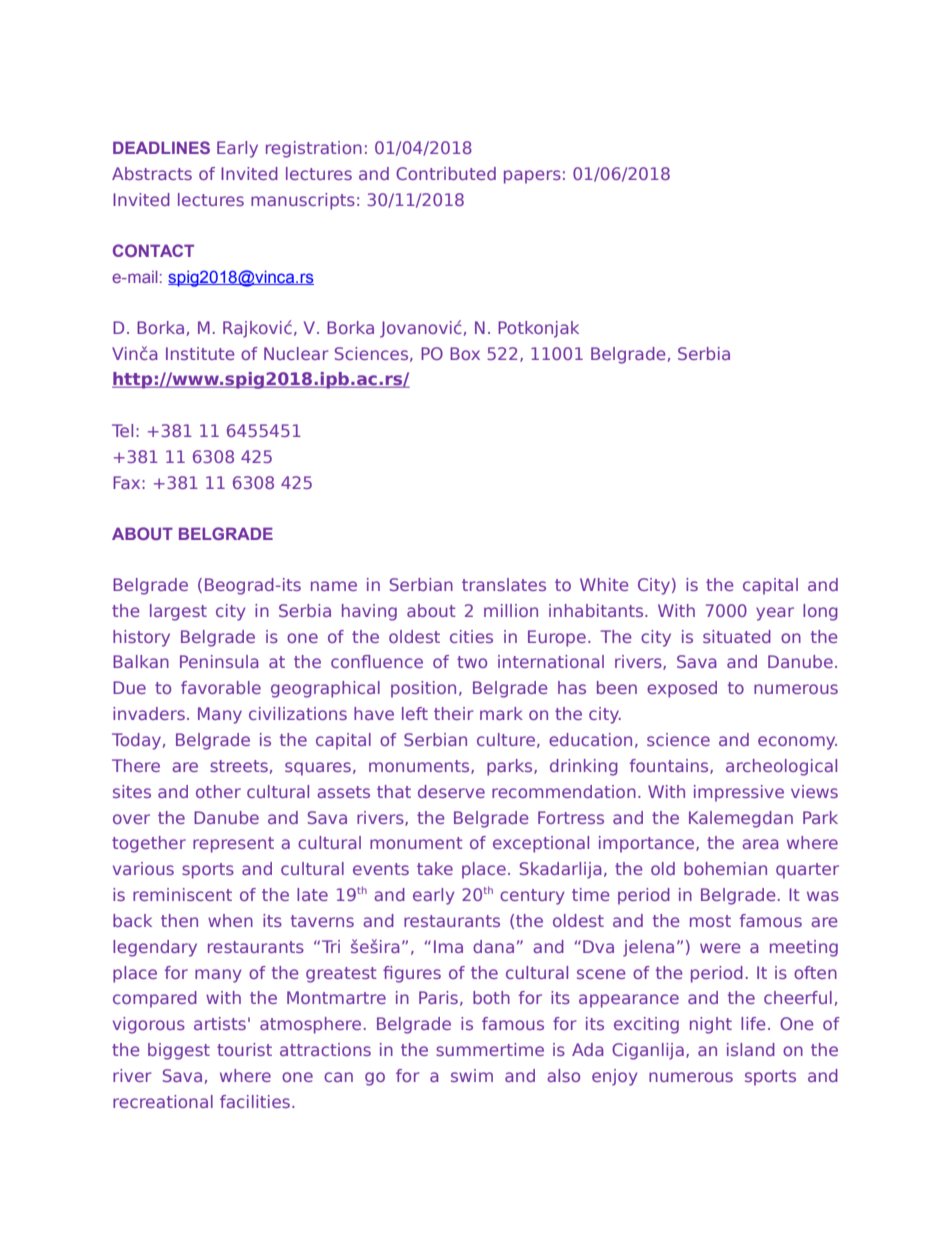  I want to click on biggest, so click(179, 1051).
